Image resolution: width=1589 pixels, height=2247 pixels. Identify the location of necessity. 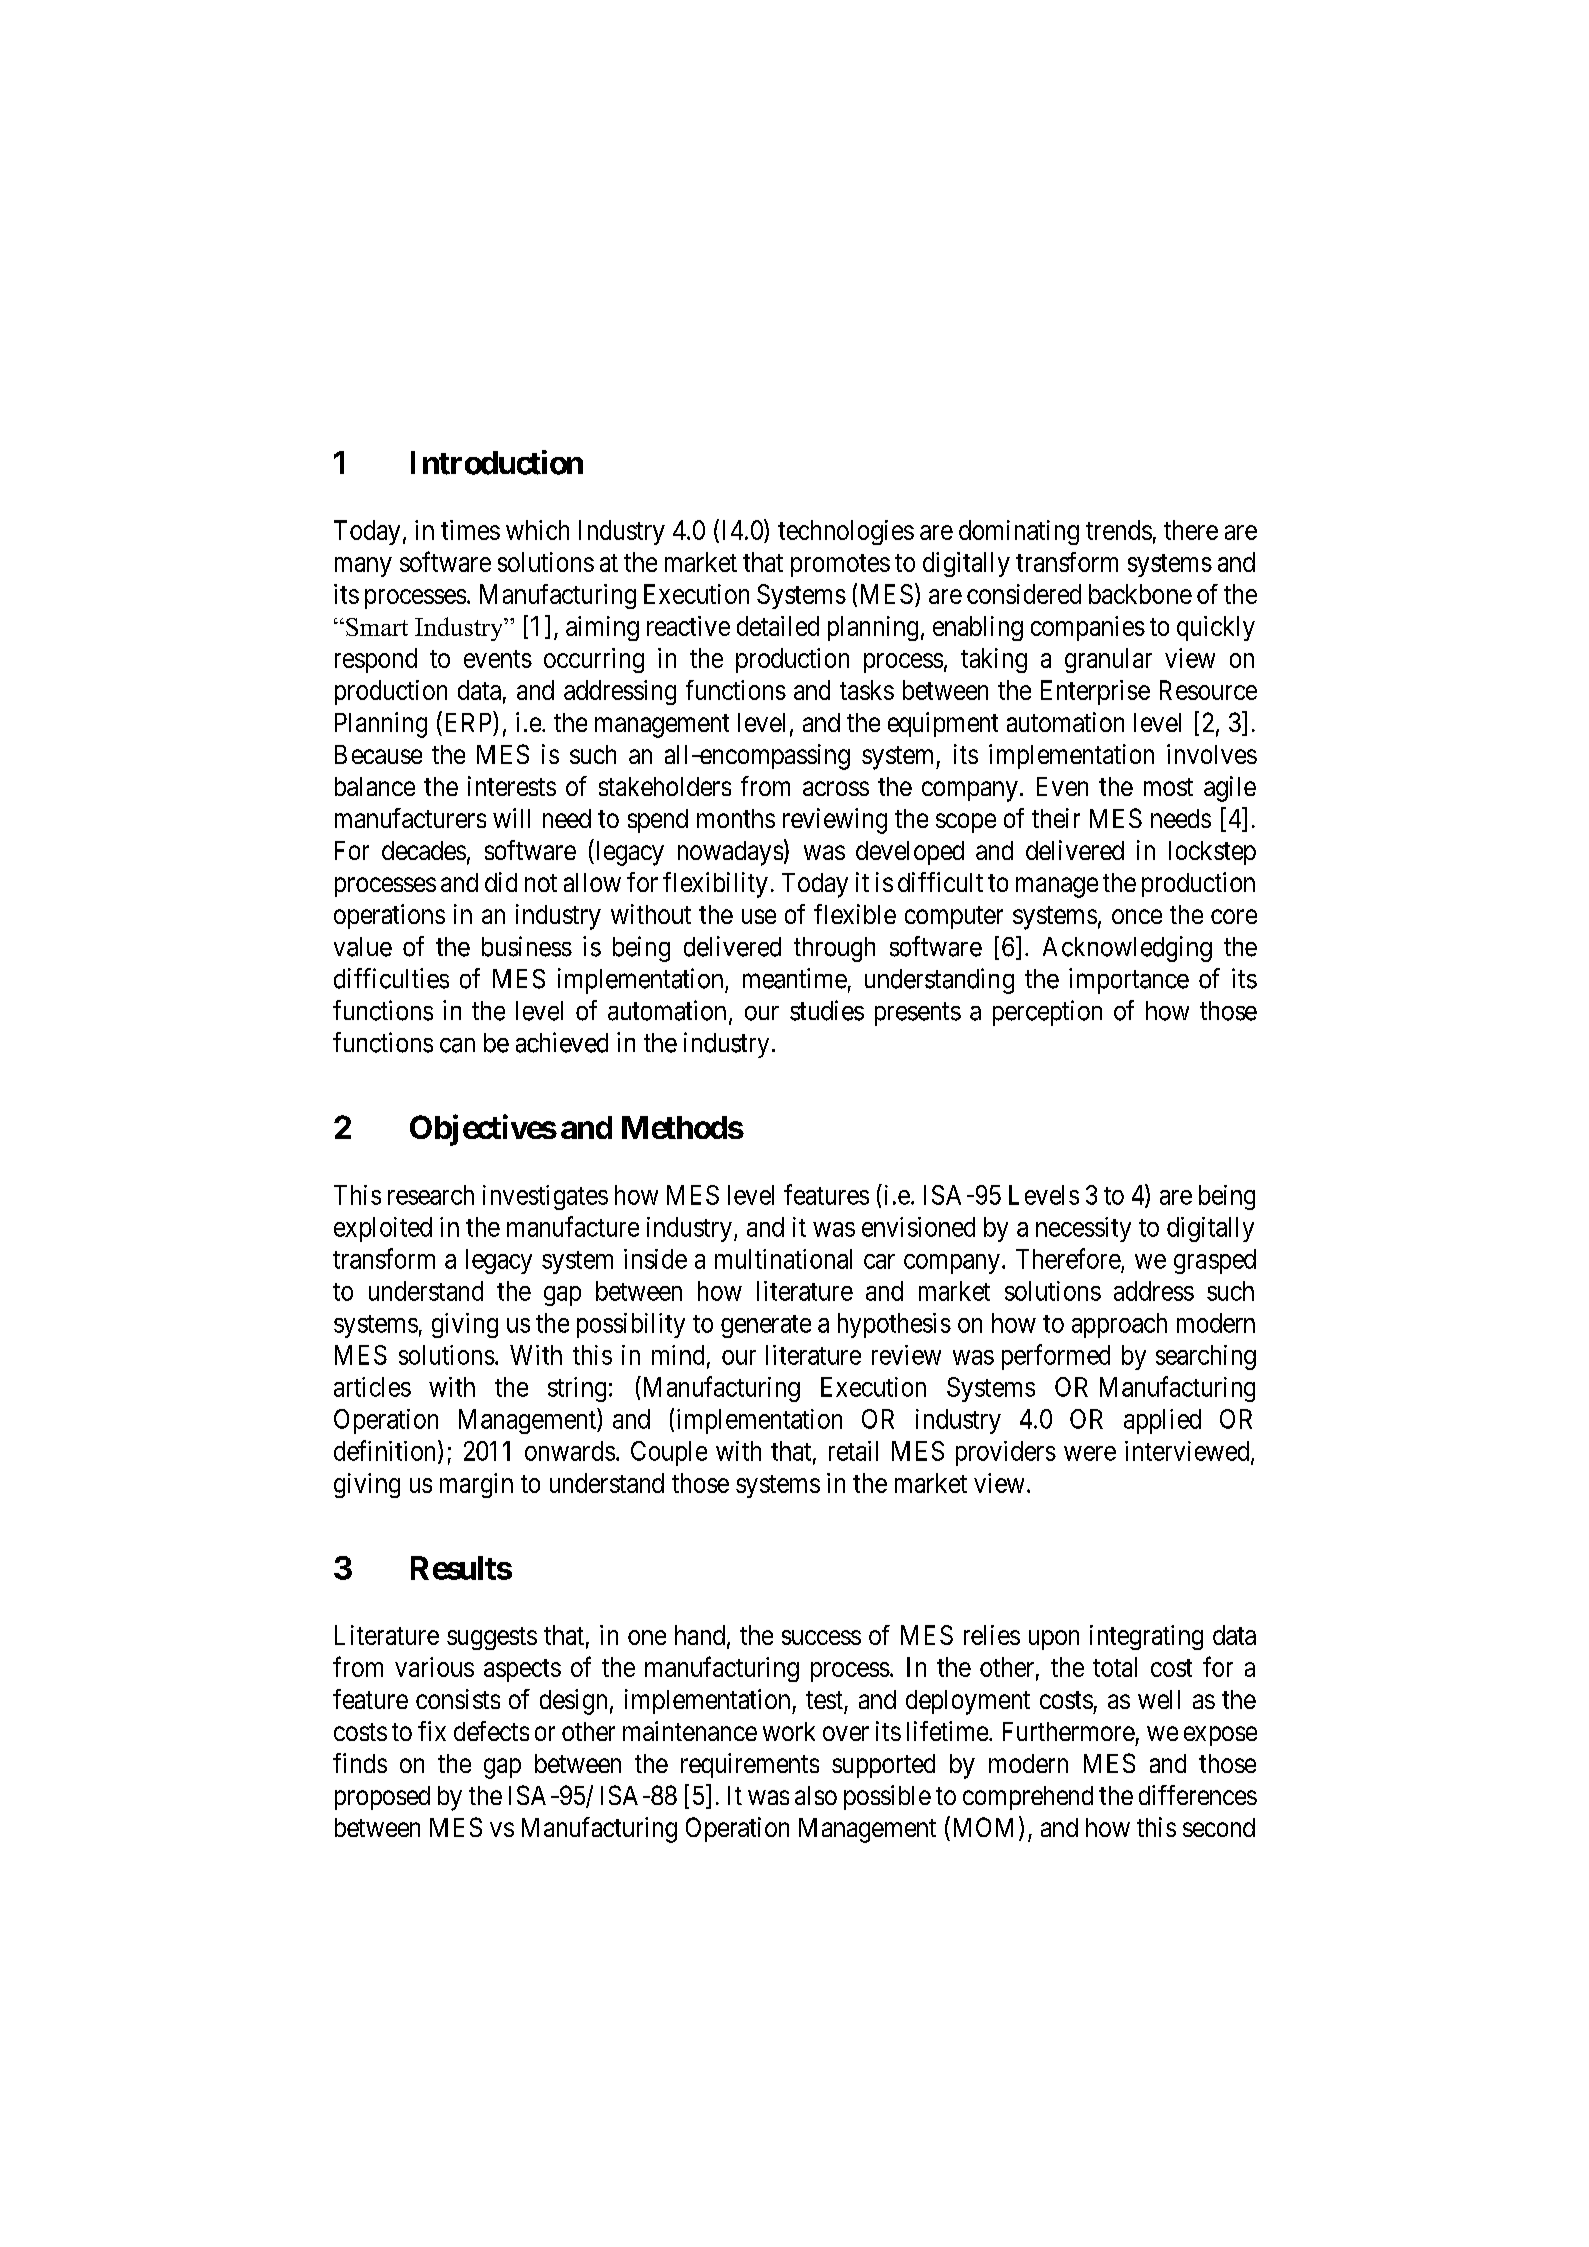
(1083, 1229).
